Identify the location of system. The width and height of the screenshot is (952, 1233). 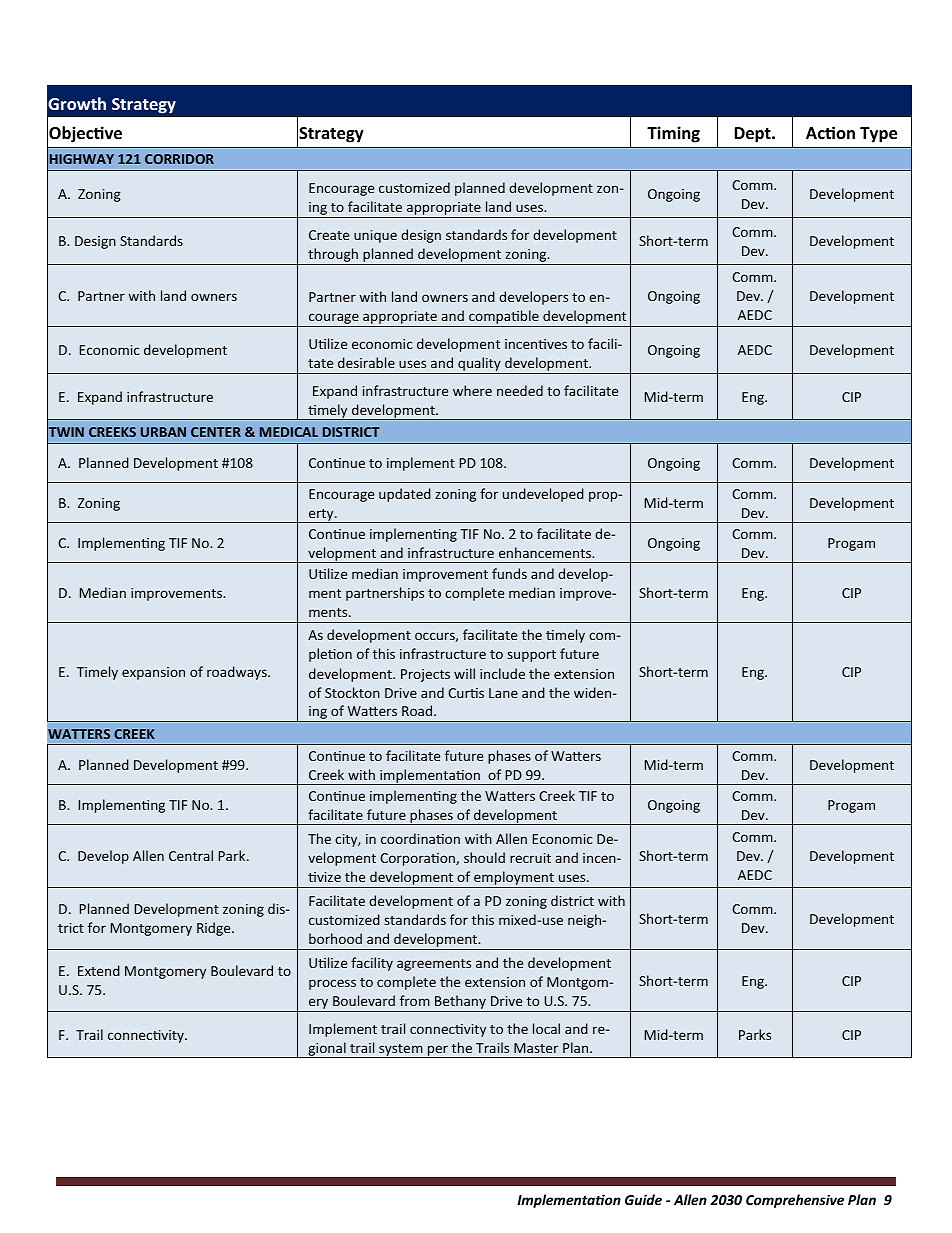
(401, 1051).
